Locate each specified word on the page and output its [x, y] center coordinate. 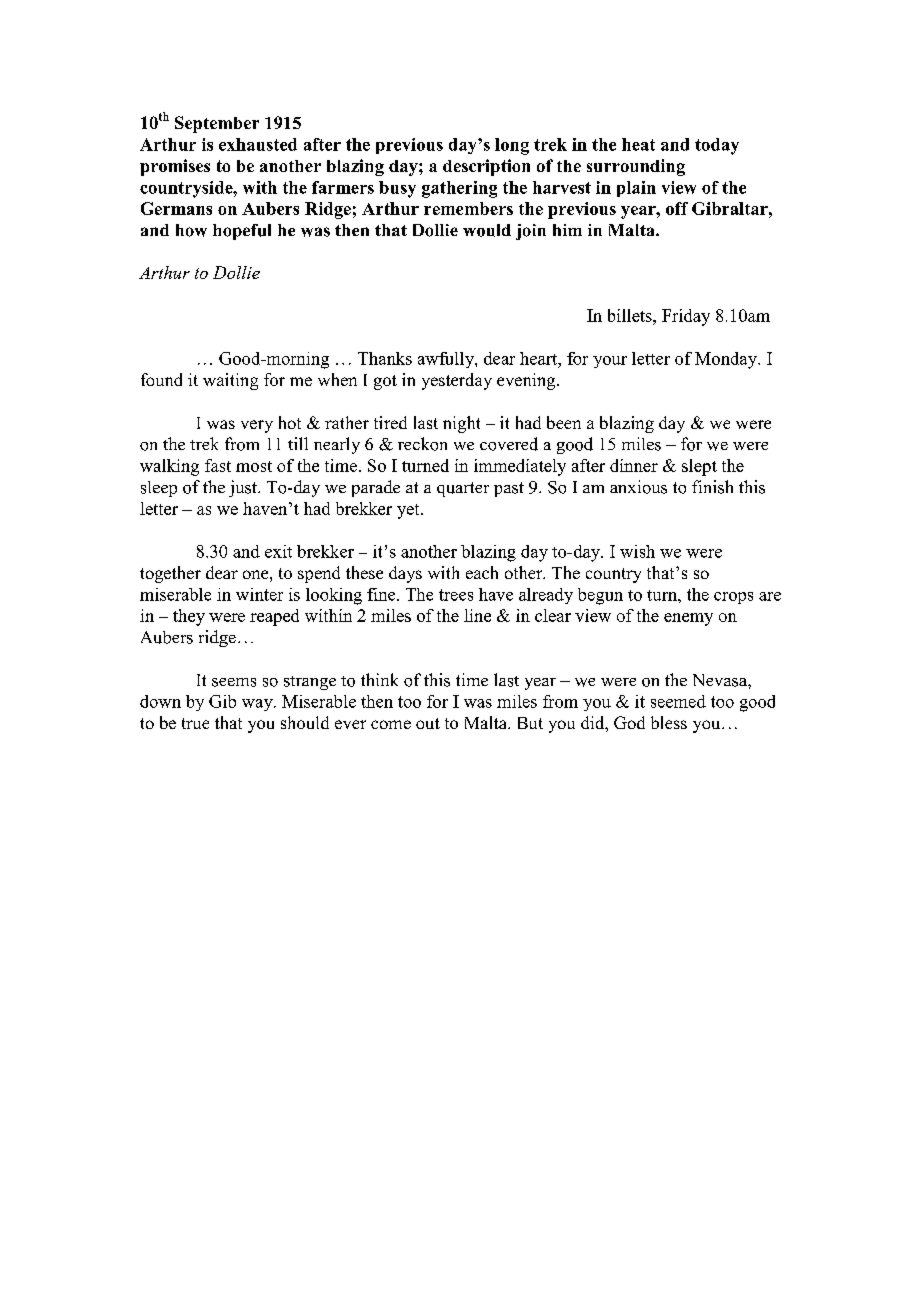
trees [456, 595]
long [512, 146]
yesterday [457, 381]
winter [259, 594]
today [717, 146]
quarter [463, 489]
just [244, 488]
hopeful [242, 232]
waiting [230, 381]
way [258, 705]
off [677, 208]
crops [733, 598]
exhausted [258, 144]
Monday [727, 360]
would [487, 230]
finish [712, 487]
